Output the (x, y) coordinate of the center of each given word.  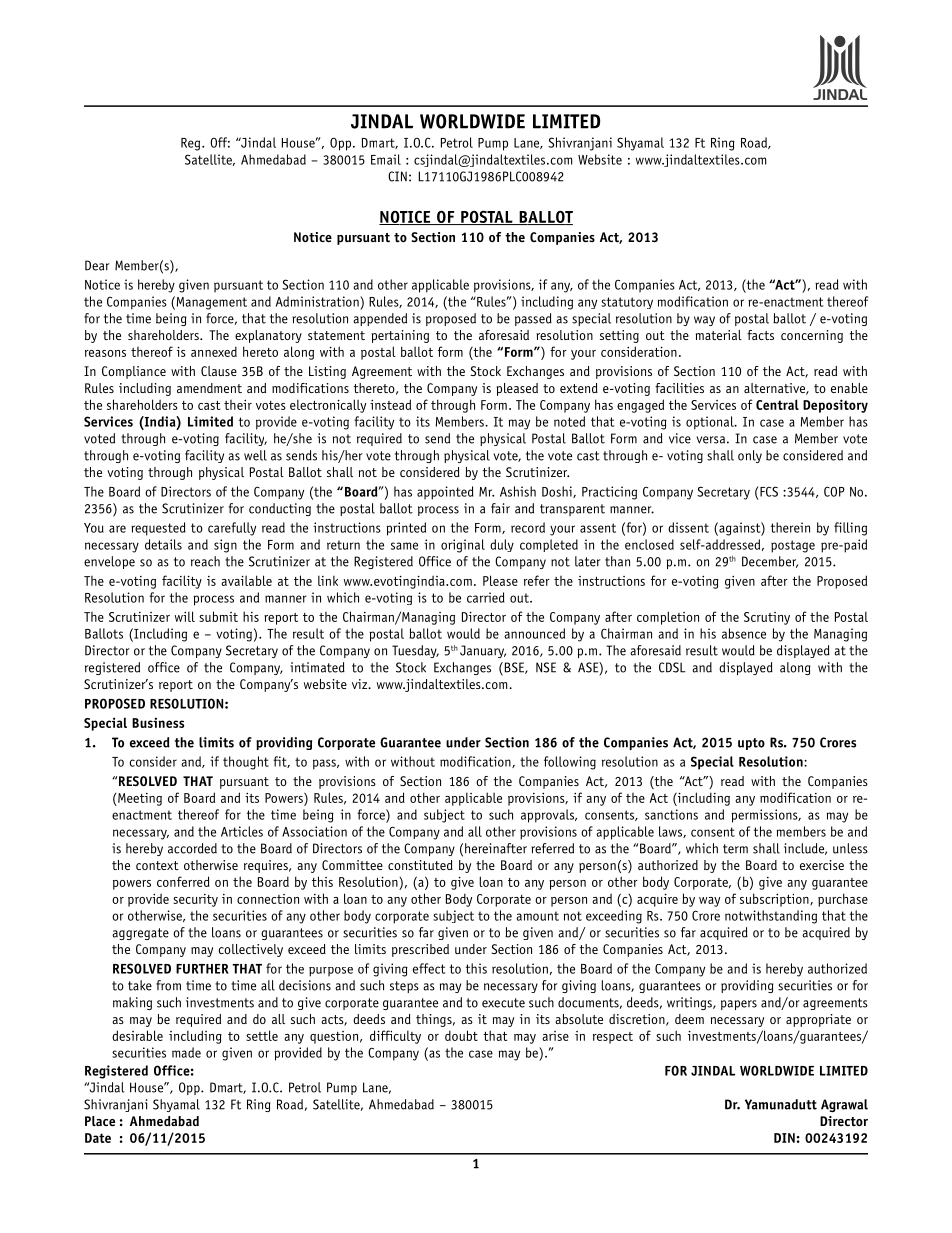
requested (158, 529)
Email (386, 159)
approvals (549, 816)
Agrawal (844, 1105)
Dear (97, 265)
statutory (627, 303)
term (735, 849)
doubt (461, 1035)
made (186, 1052)
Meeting (139, 799)
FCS (769, 491)
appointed (445, 493)
